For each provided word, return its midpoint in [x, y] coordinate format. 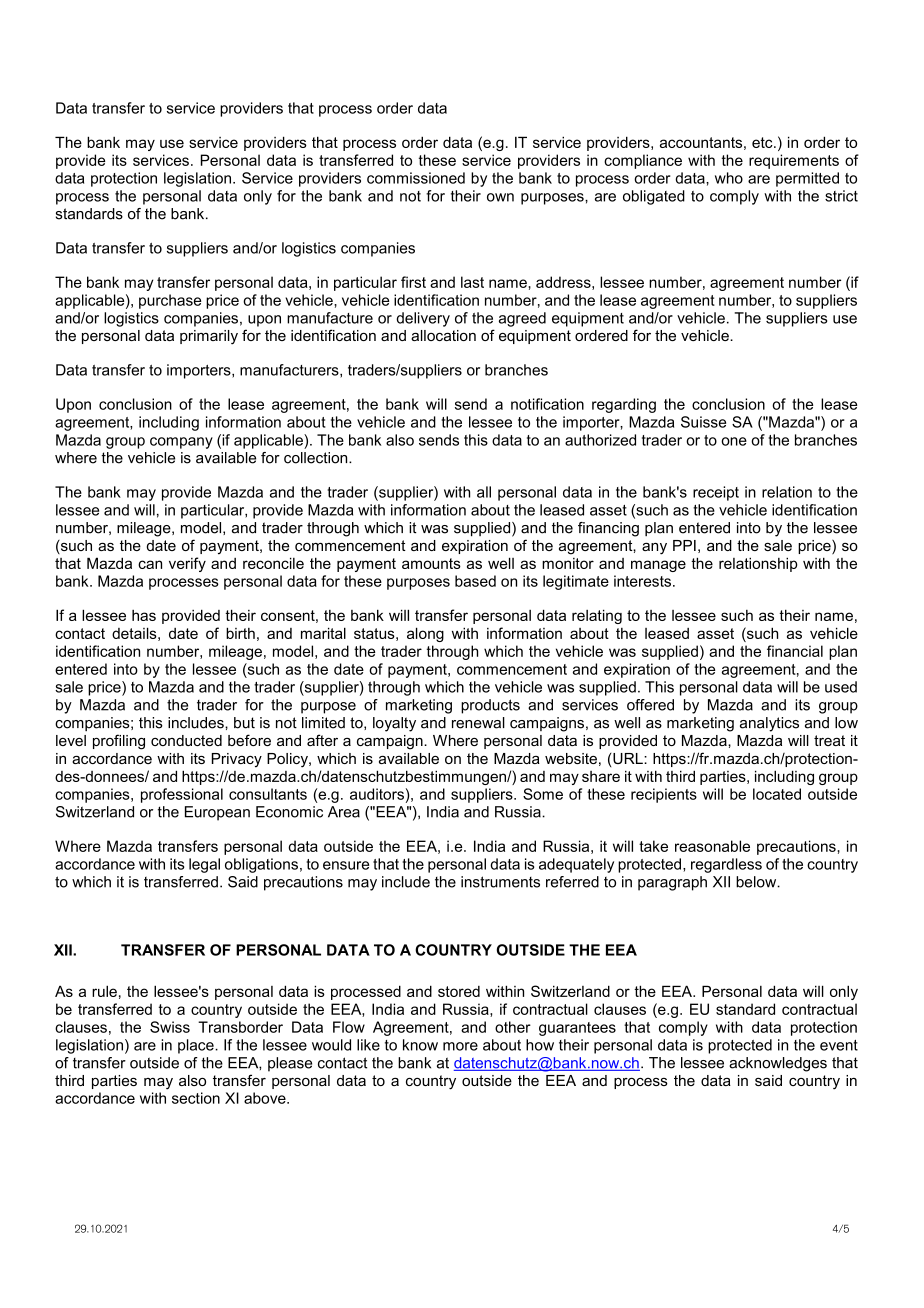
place [197, 1046]
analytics [769, 724]
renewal [478, 723]
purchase [170, 301]
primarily [209, 337]
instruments [500, 882]
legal [204, 865]
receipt [716, 493]
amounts [431, 563]
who [729, 178]
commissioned [416, 178]
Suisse [703, 422]
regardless [726, 865]
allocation [443, 335]
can [150, 564]
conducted [186, 740]
